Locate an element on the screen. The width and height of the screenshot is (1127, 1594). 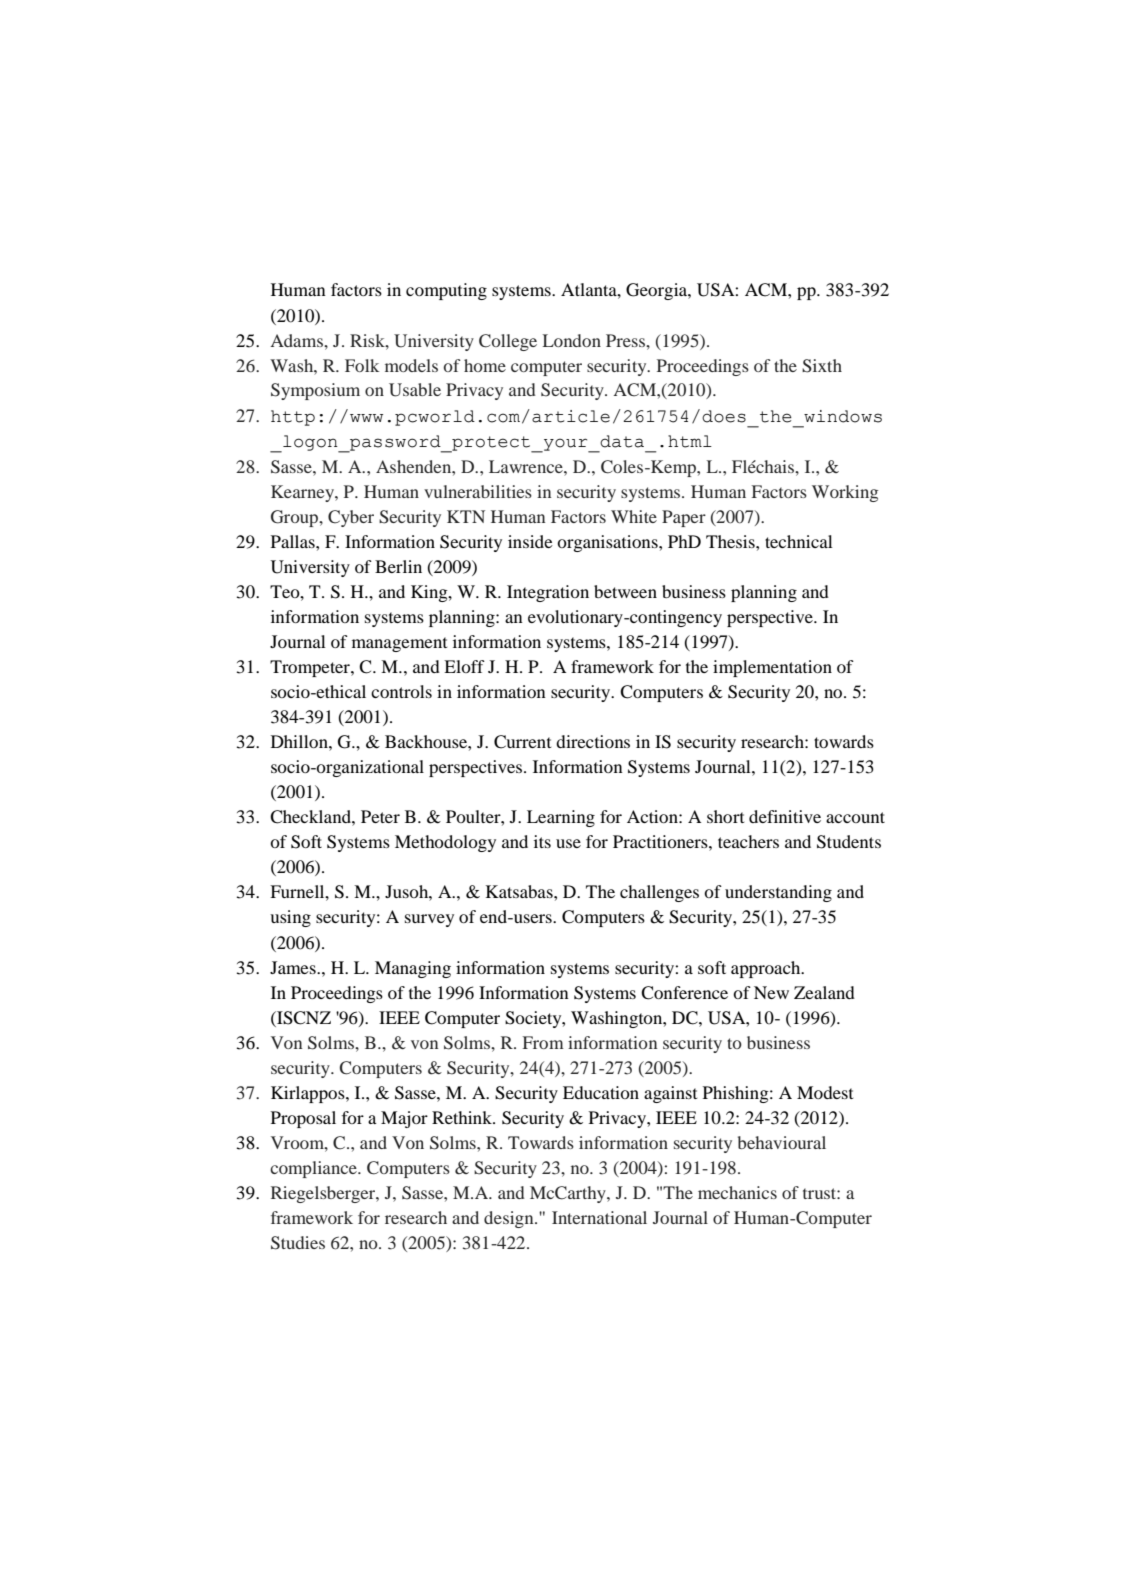
compliance is located at coordinates (314, 1169).
